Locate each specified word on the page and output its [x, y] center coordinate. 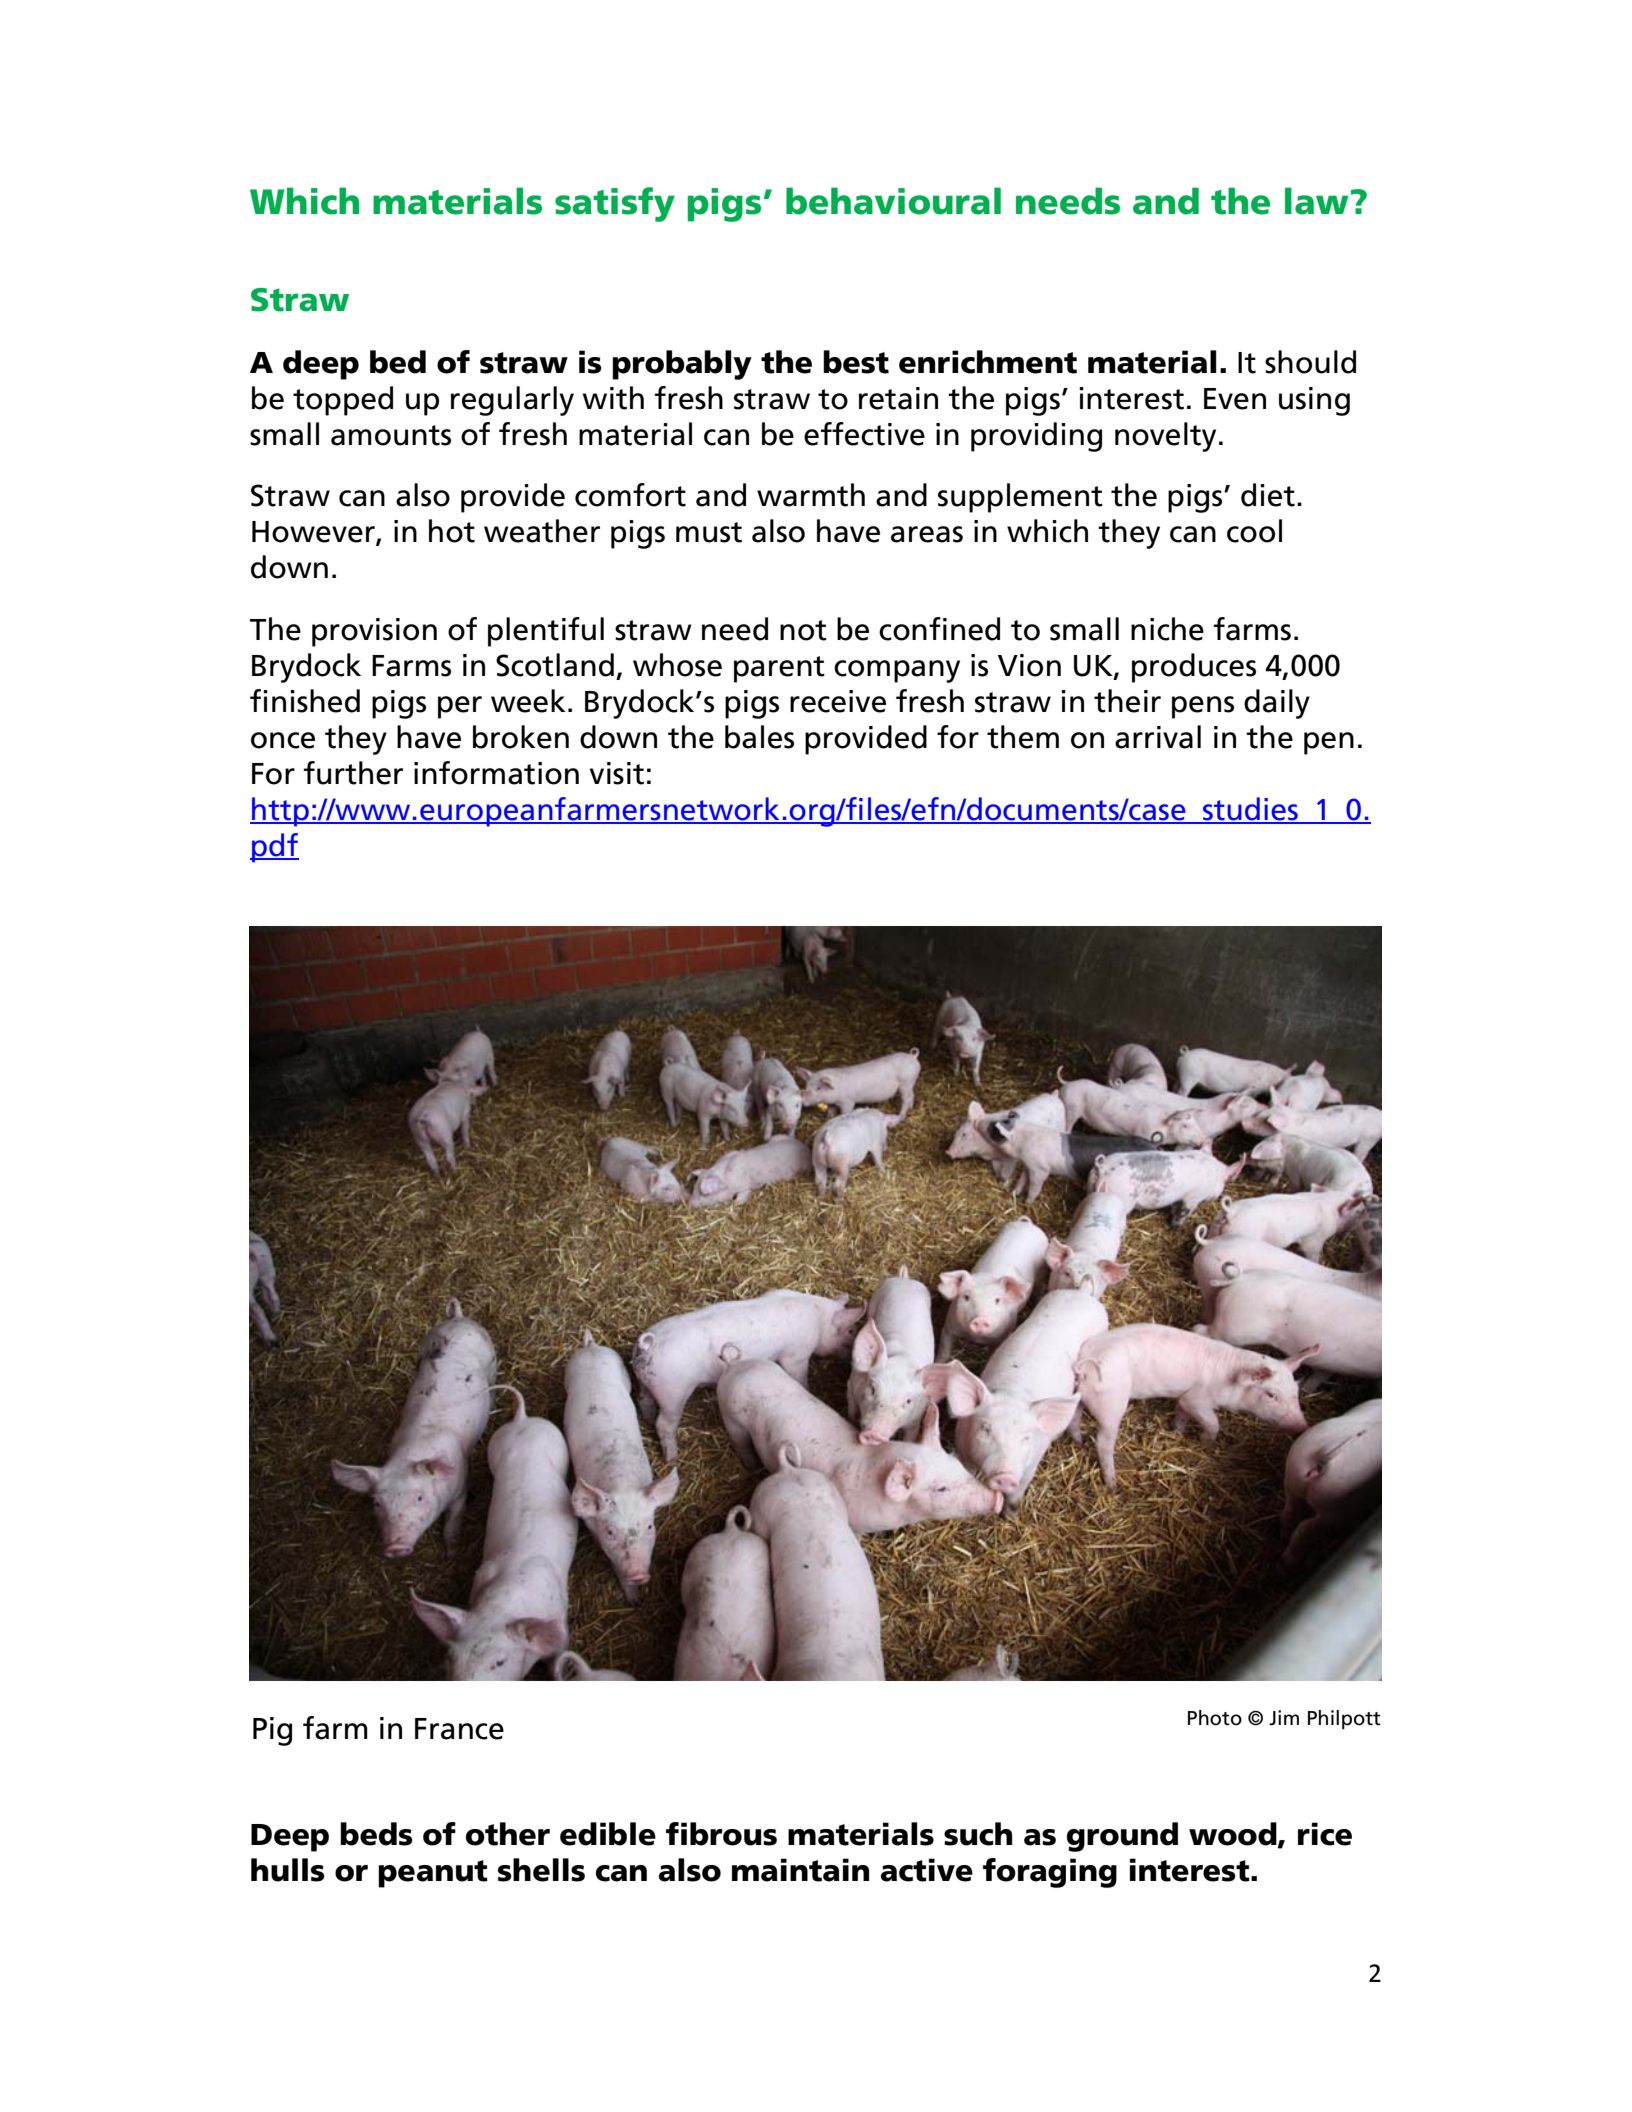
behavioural [893, 201]
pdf [274, 848]
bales [759, 737]
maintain [800, 1870]
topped [343, 401]
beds [376, 1834]
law [1317, 201]
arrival [1158, 737]
